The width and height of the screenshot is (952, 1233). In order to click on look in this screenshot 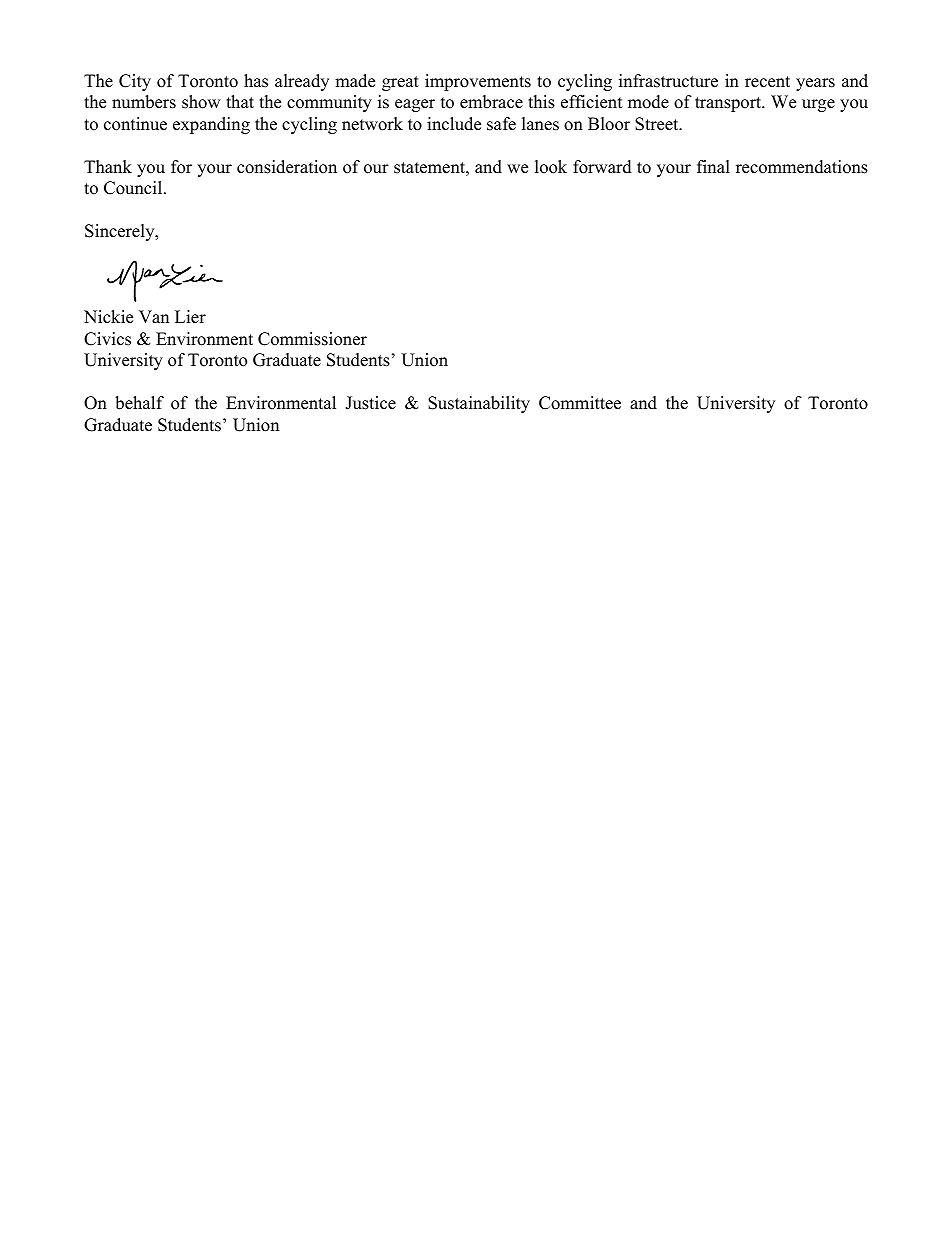, I will do `click(551, 167)`.
